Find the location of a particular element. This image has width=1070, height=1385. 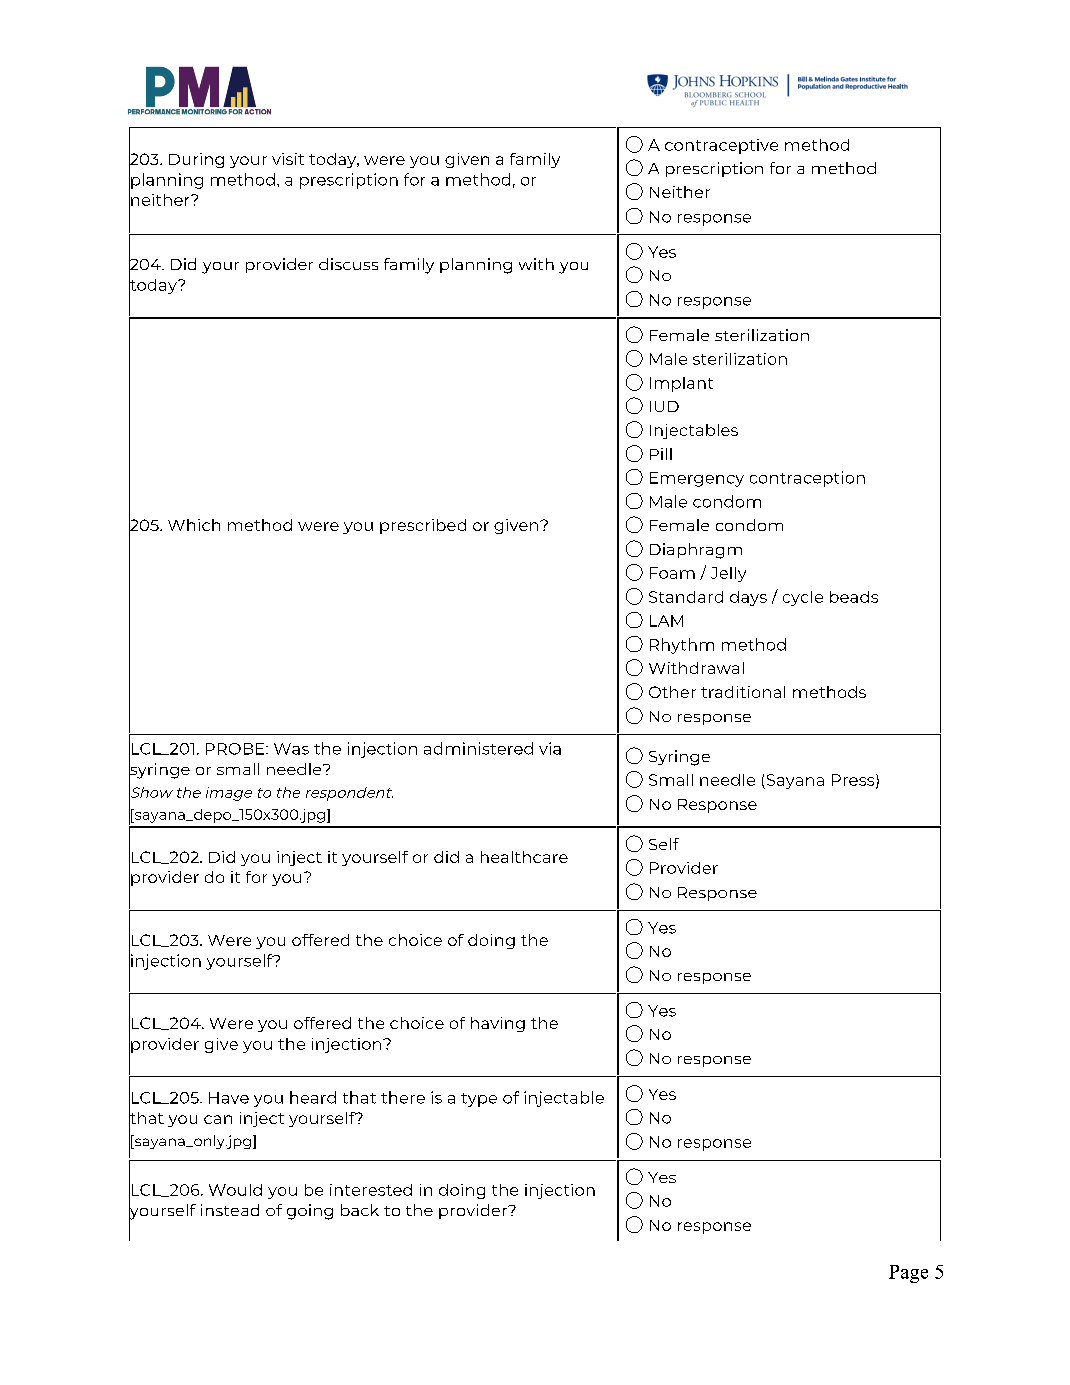

contraceptive is located at coordinates (721, 146).
